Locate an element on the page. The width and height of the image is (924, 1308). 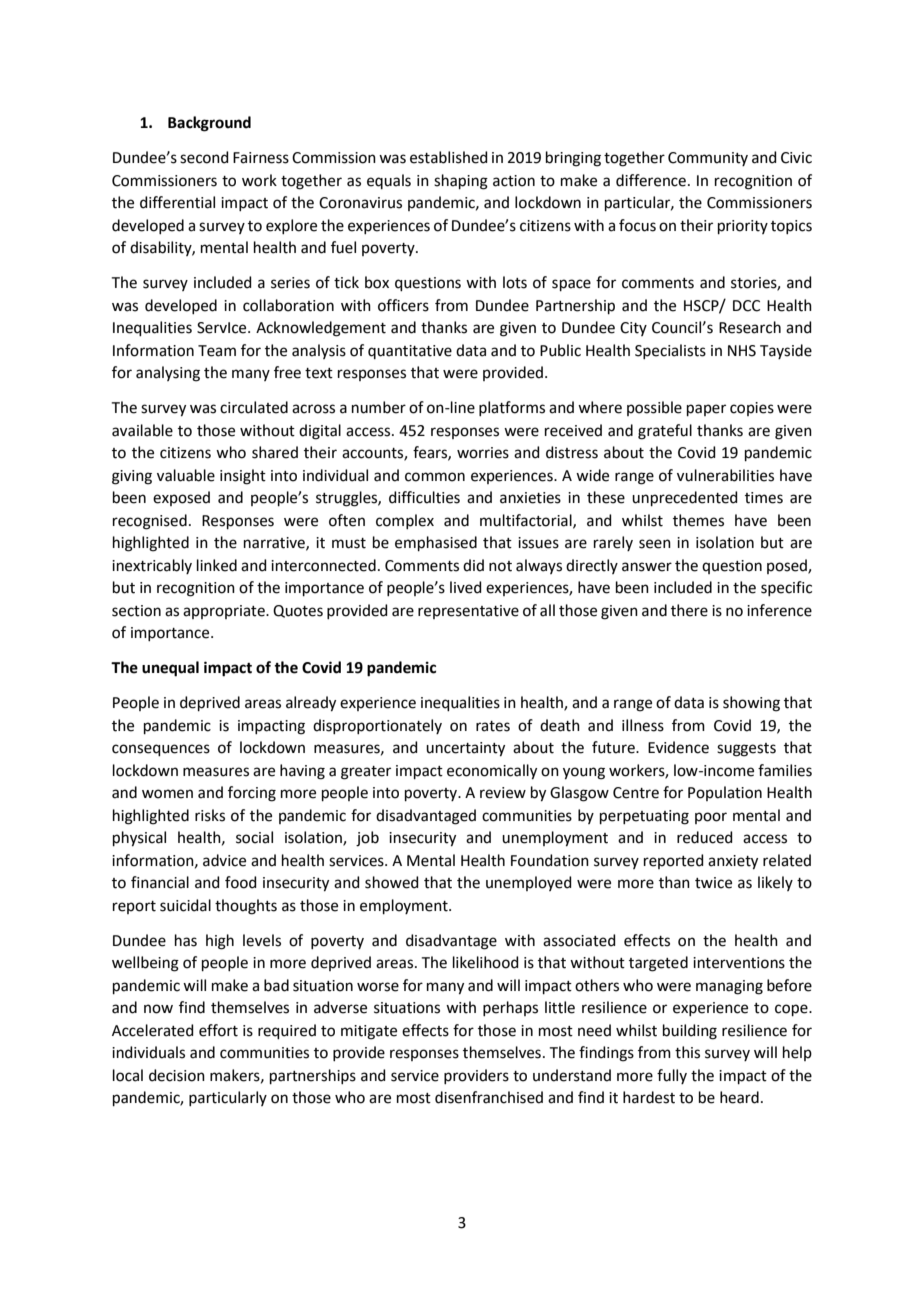
Community is located at coordinates (708, 159).
